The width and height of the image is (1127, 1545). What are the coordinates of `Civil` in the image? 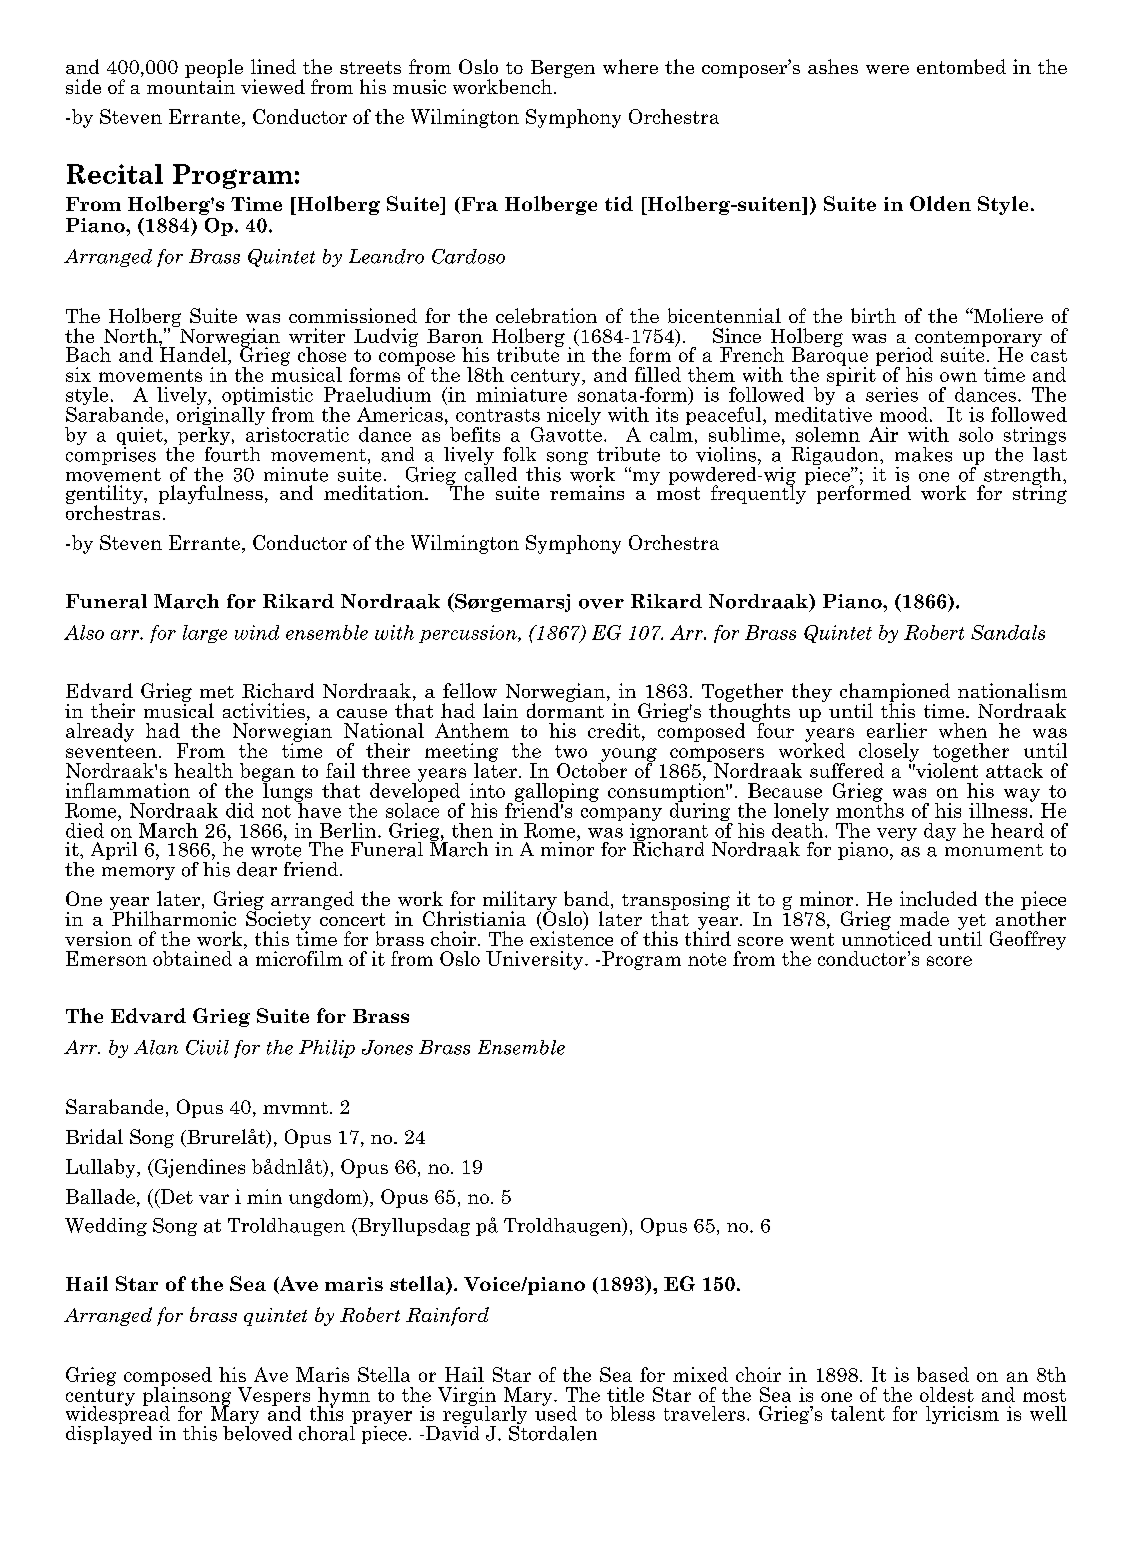 It's located at (207, 1047).
